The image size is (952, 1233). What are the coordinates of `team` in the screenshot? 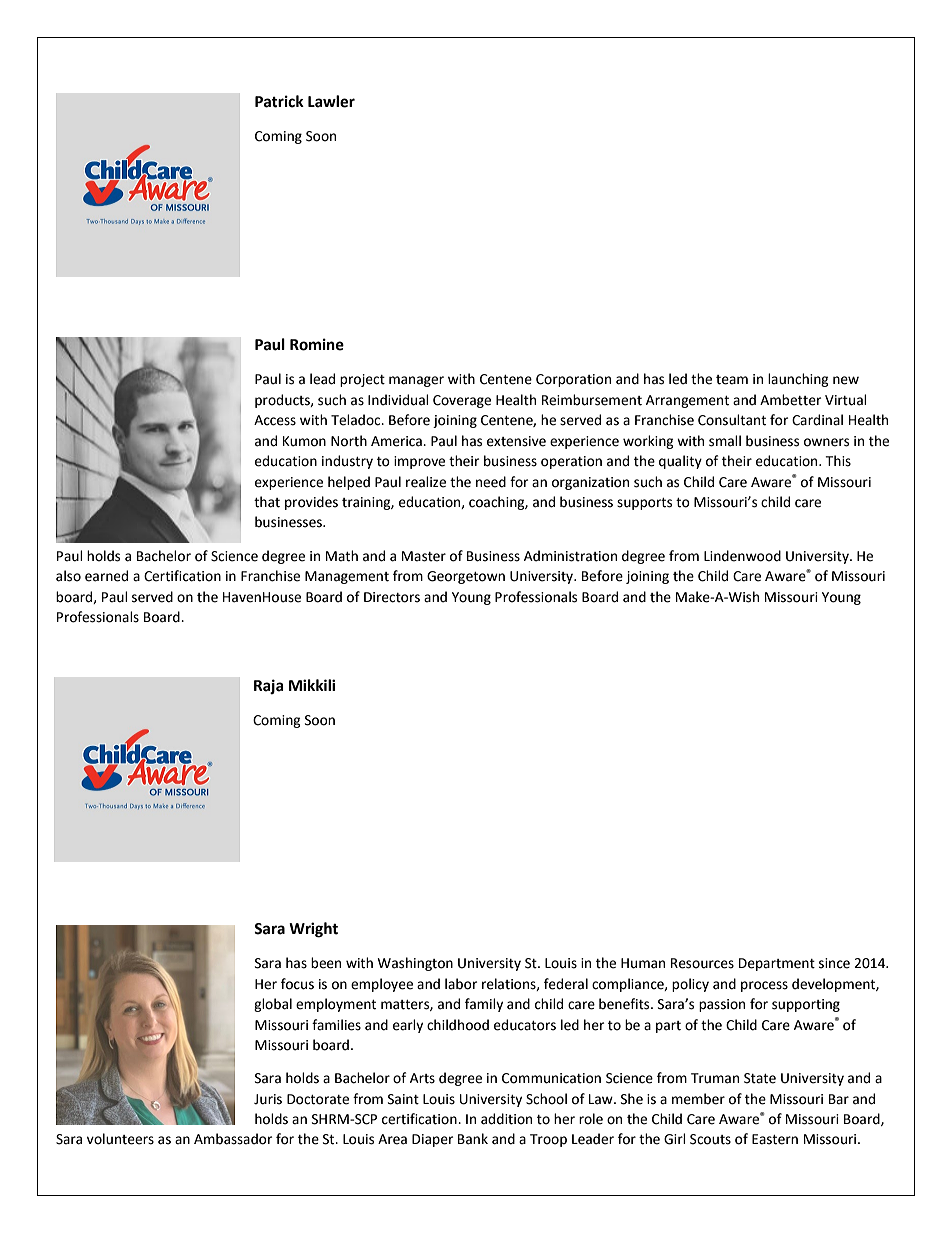 It's located at (732, 380).
